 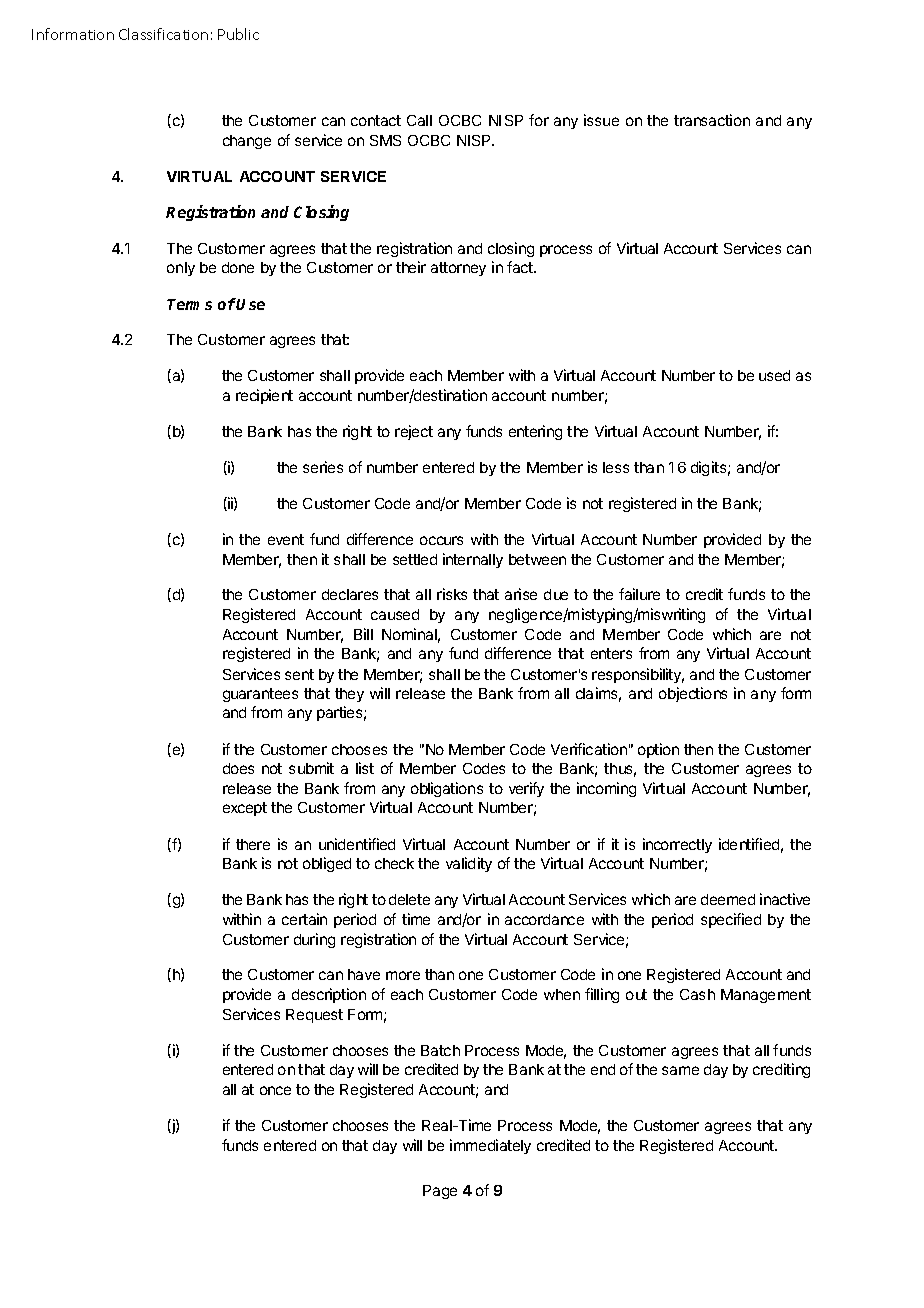 I want to click on Call, so click(x=419, y=120).
